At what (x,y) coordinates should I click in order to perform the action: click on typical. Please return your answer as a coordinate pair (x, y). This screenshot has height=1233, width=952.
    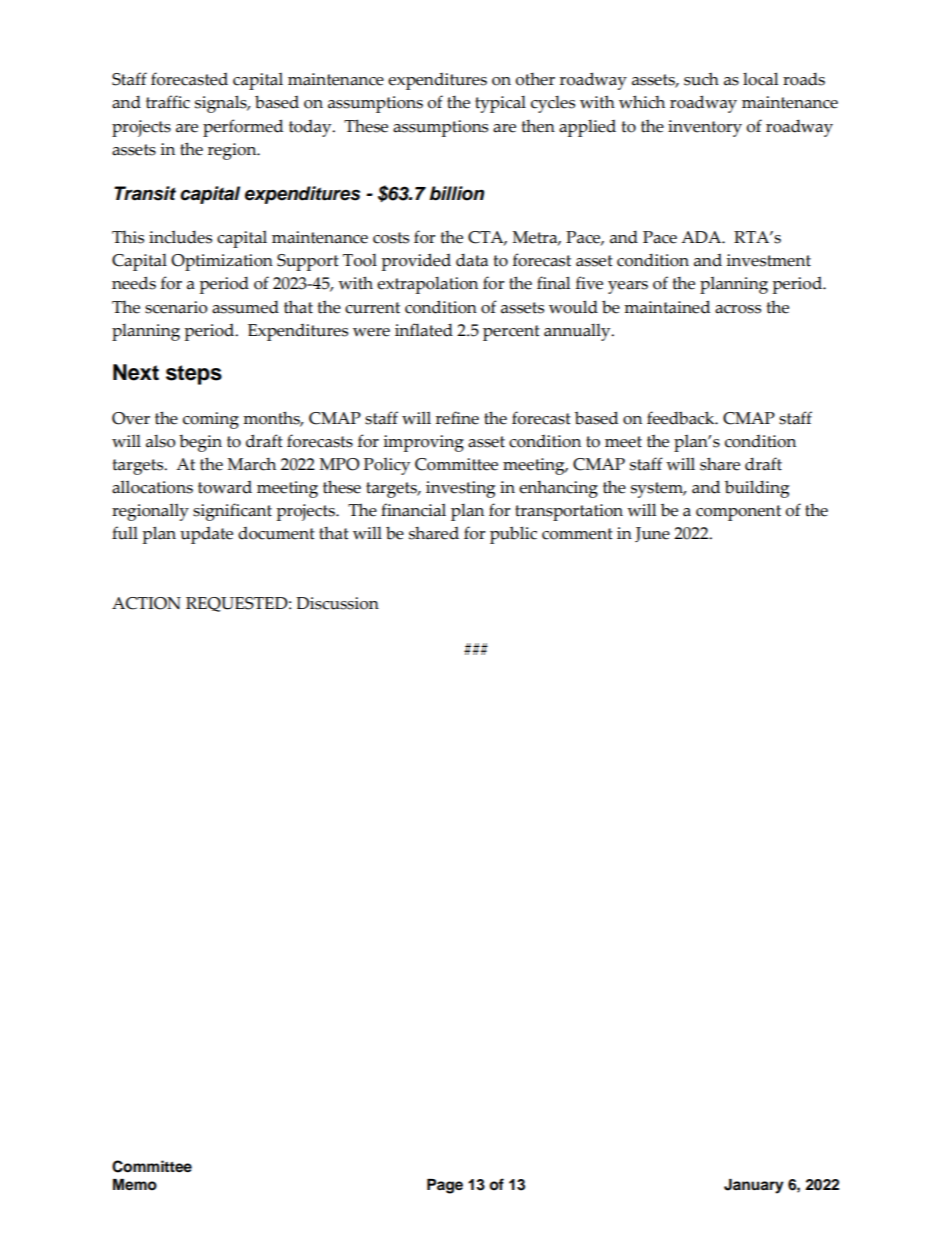
    Looking at the image, I should click on (500, 104).
